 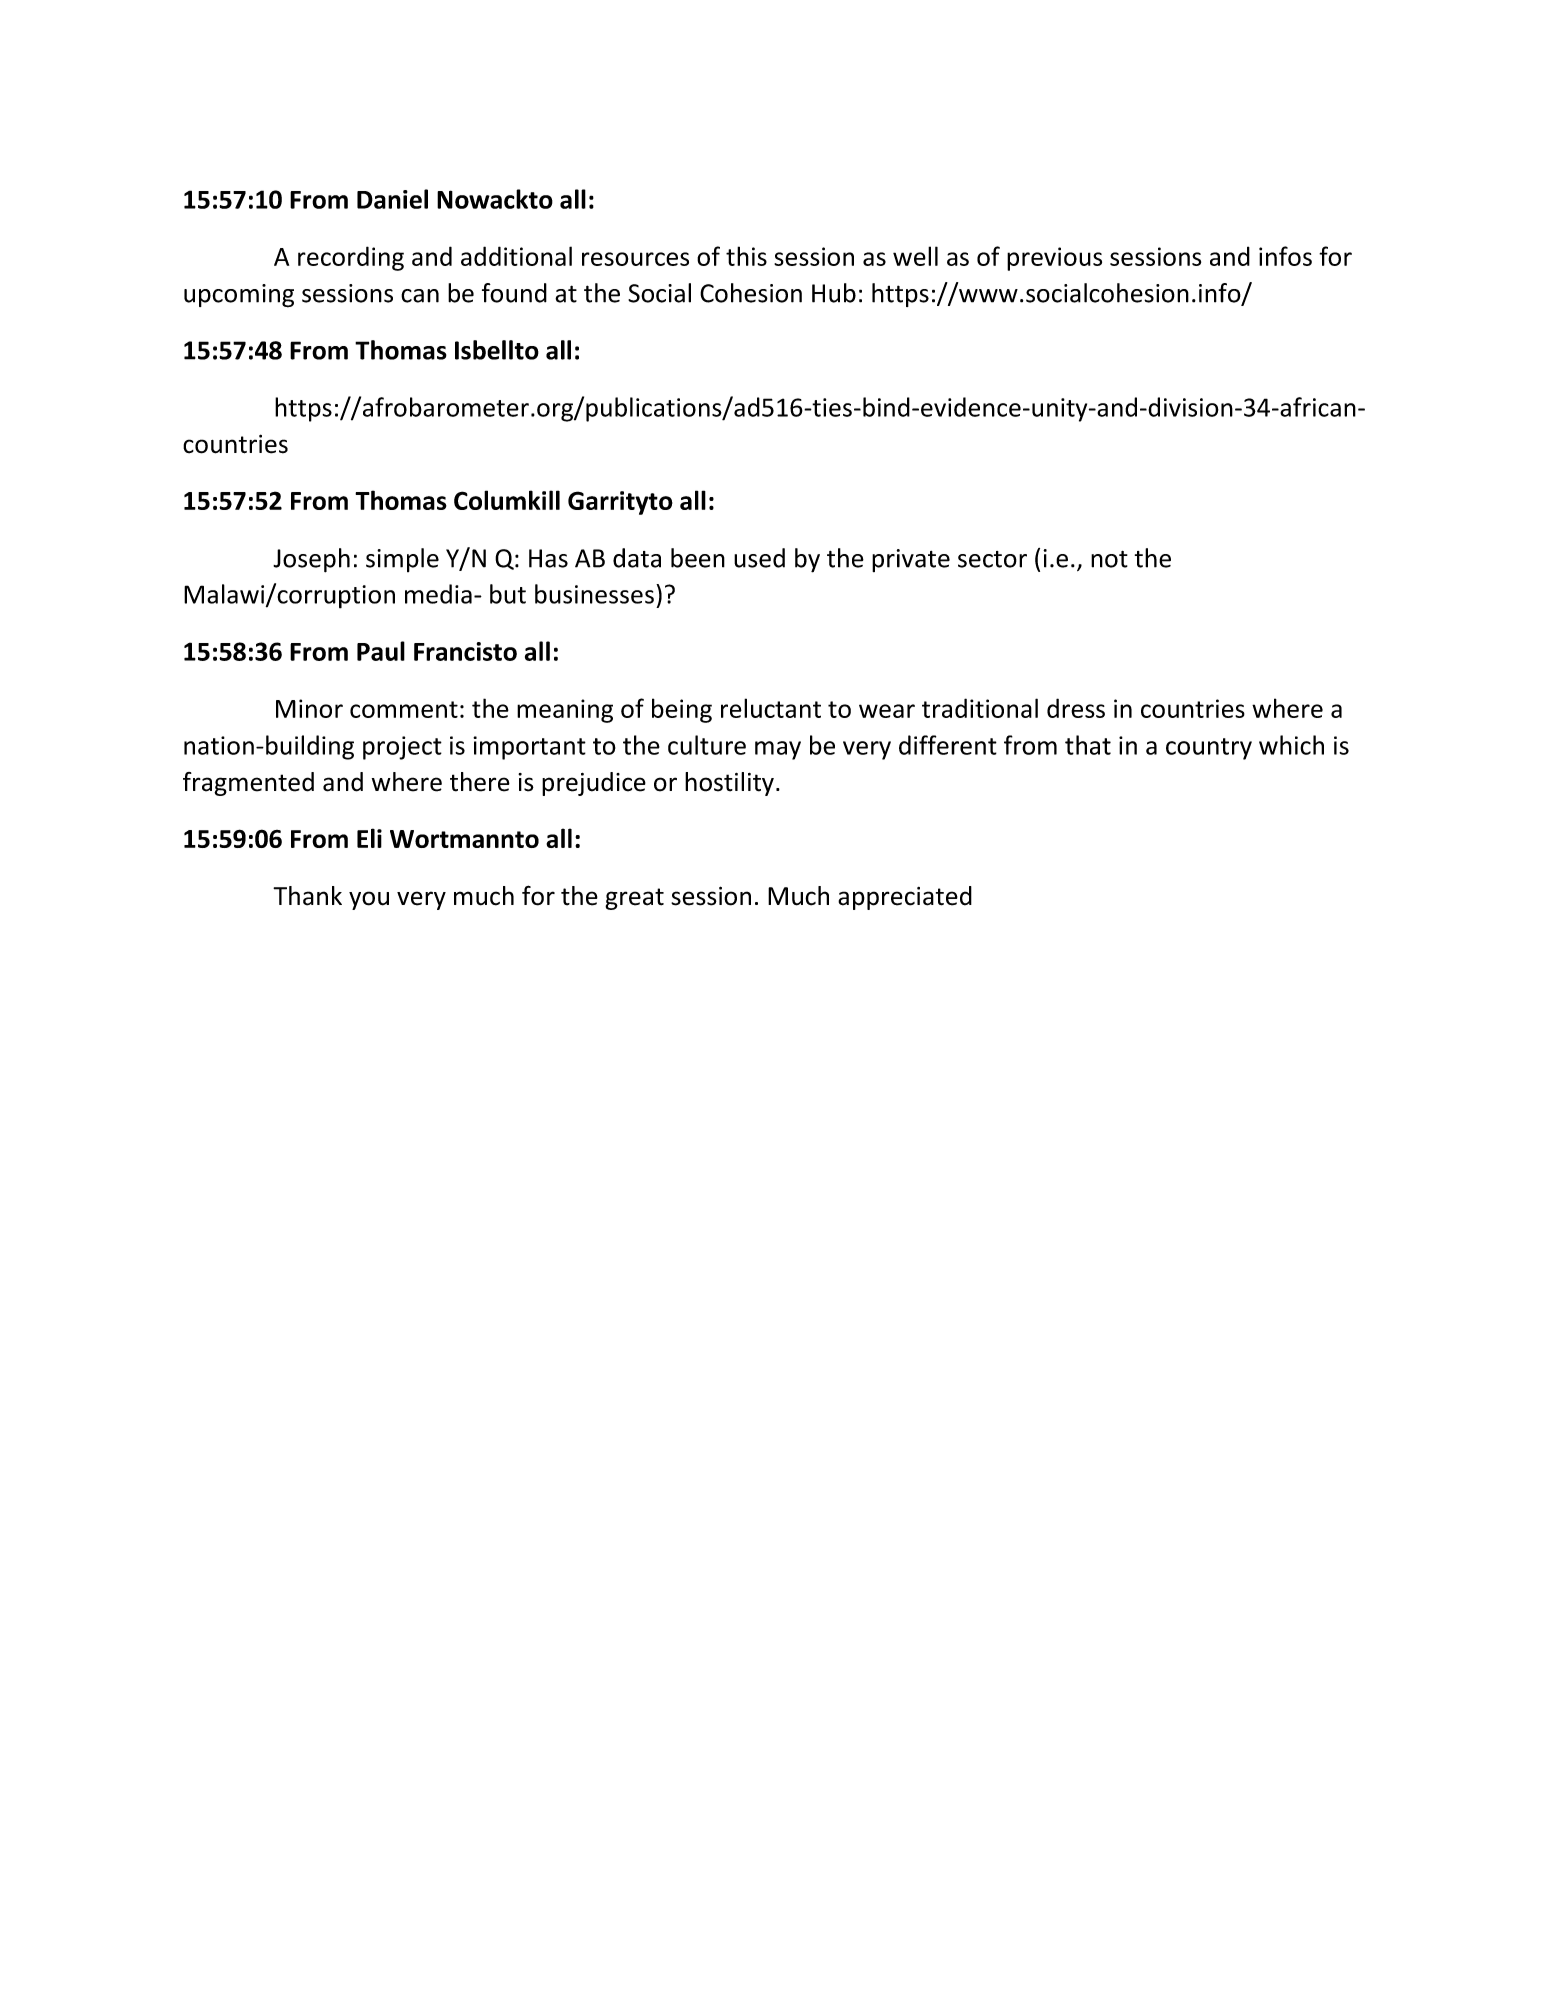 What do you see at coordinates (778, 750) in the page?
I see `may` at bounding box center [778, 750].
